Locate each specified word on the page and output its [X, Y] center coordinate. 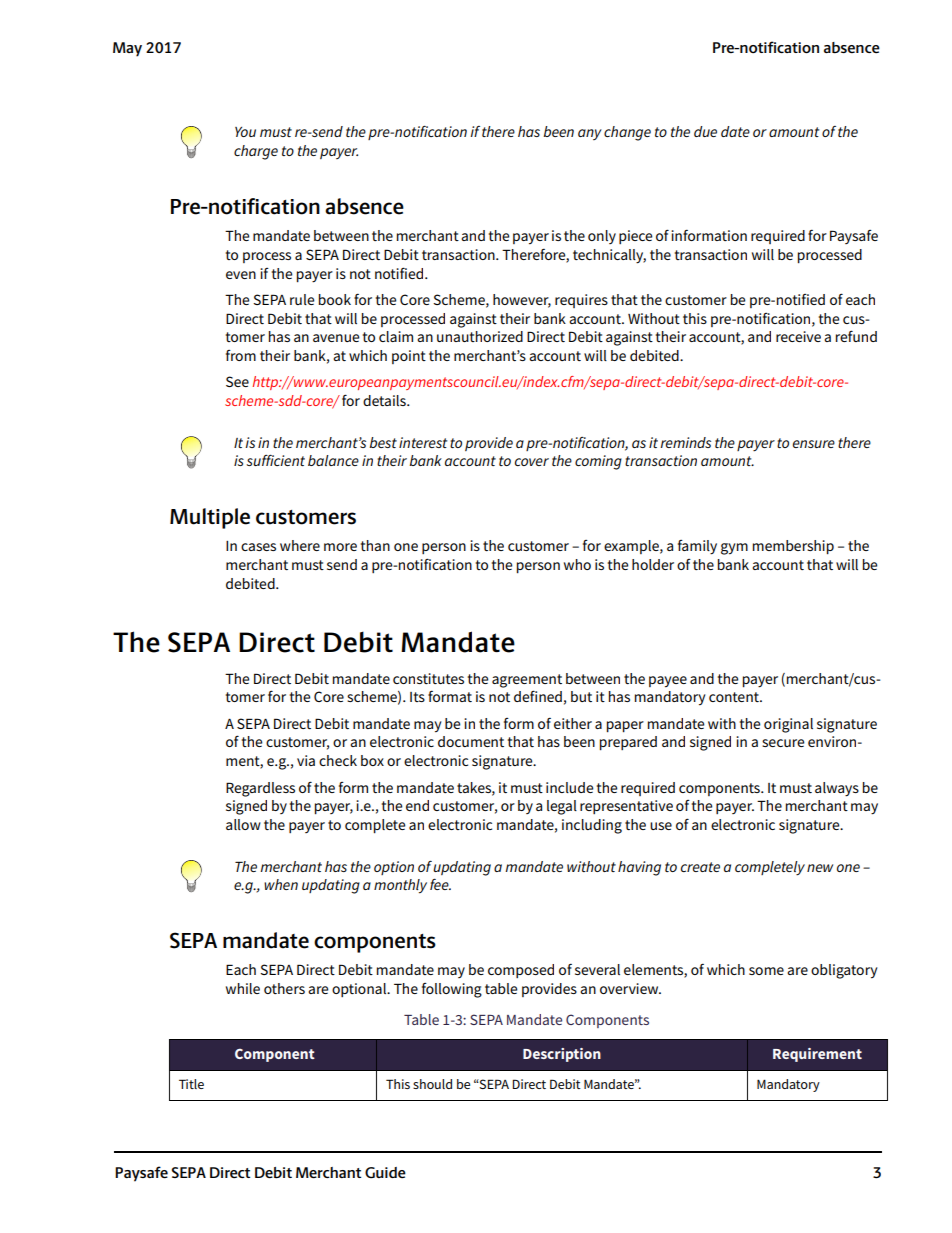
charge [256, 152]
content [735, 697]
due [705, 131]
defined [538, 696]
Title [191, 1084]
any [590, 134]
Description [562, 1055]
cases [258, 547]
